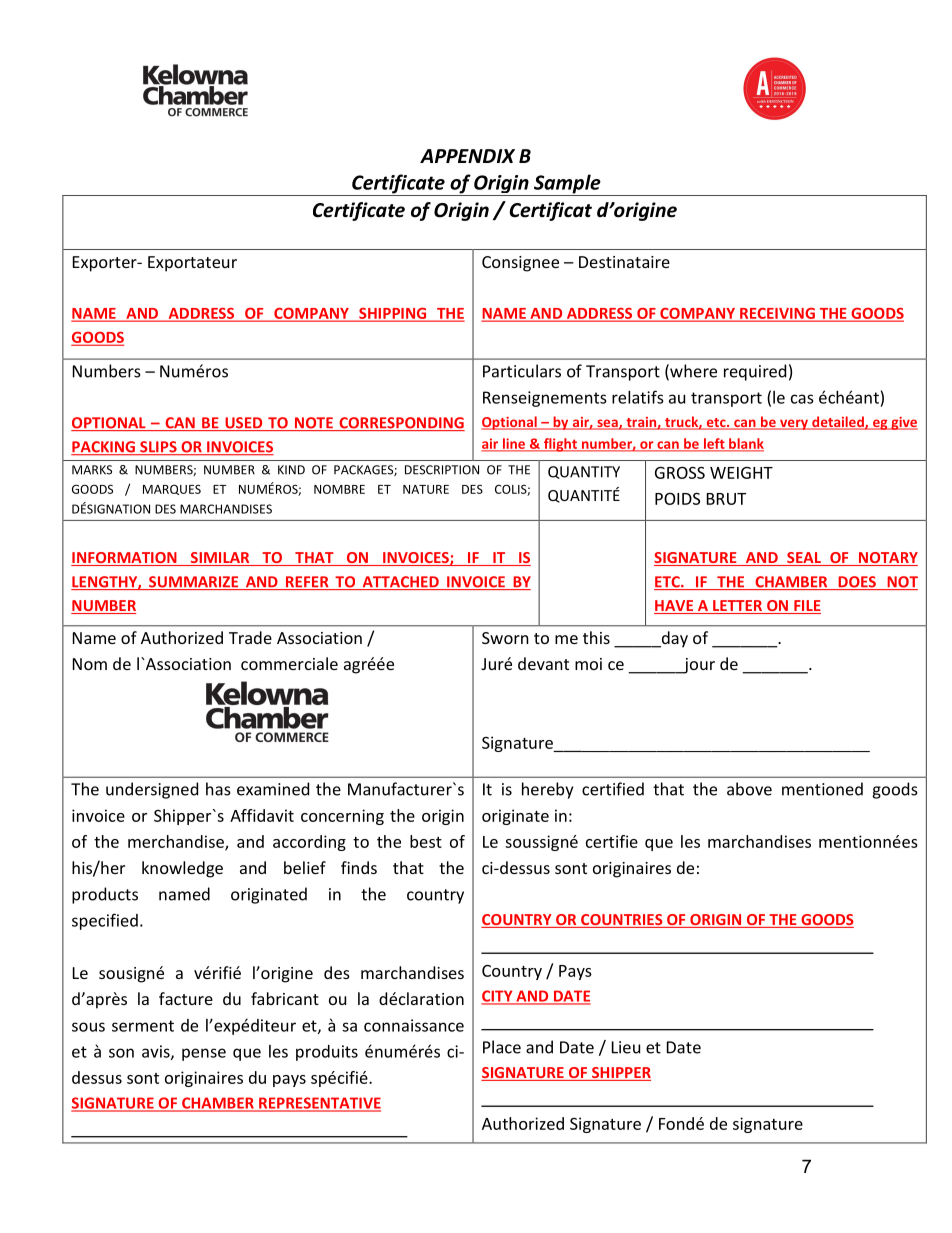  What do you see at coordinates (777, 314) in the screenshot?
I see `RECEIVING` at bounding box center [777, 314].
